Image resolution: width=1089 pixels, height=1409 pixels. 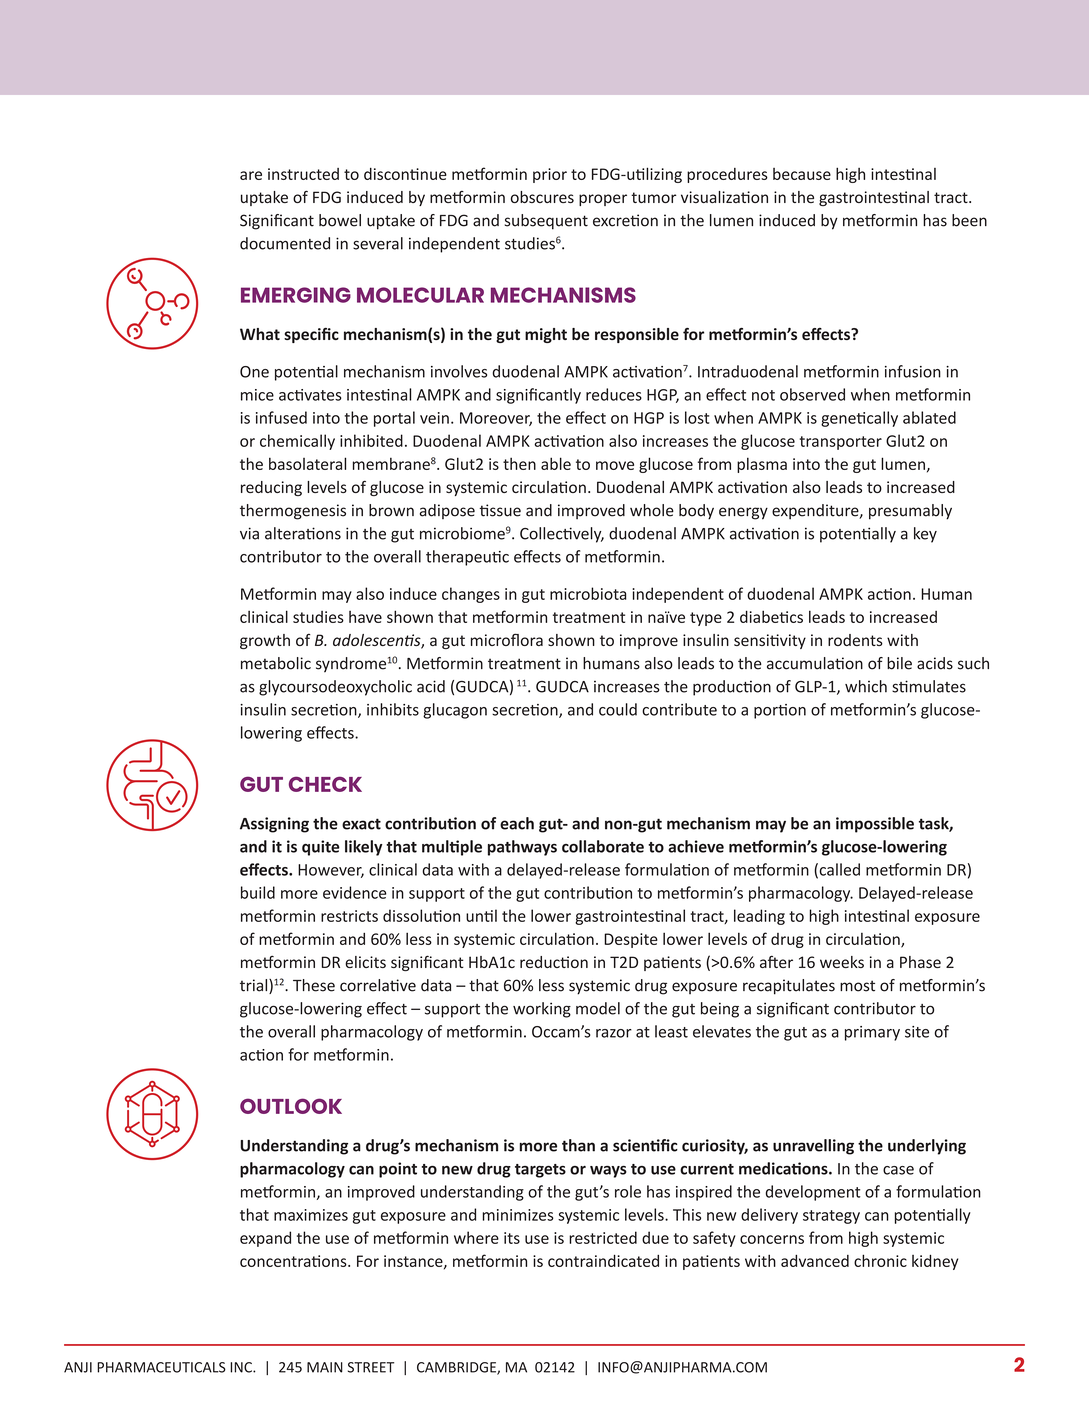 What do you see at coordinates (314, 985) in the image?
I see `These` at bounding box center [314, 985].
